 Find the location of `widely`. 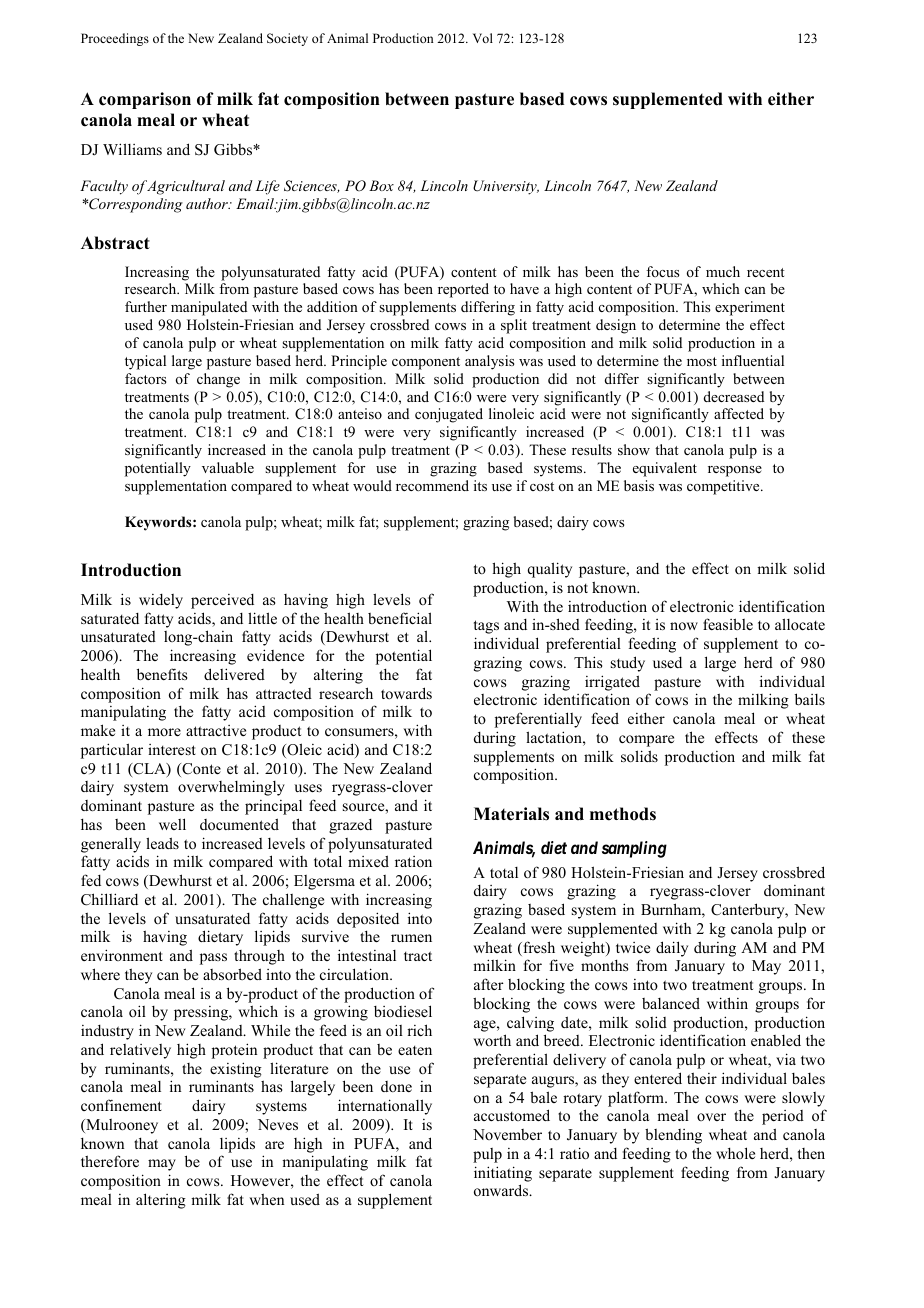

widely is located at coordinates (161, 601).
